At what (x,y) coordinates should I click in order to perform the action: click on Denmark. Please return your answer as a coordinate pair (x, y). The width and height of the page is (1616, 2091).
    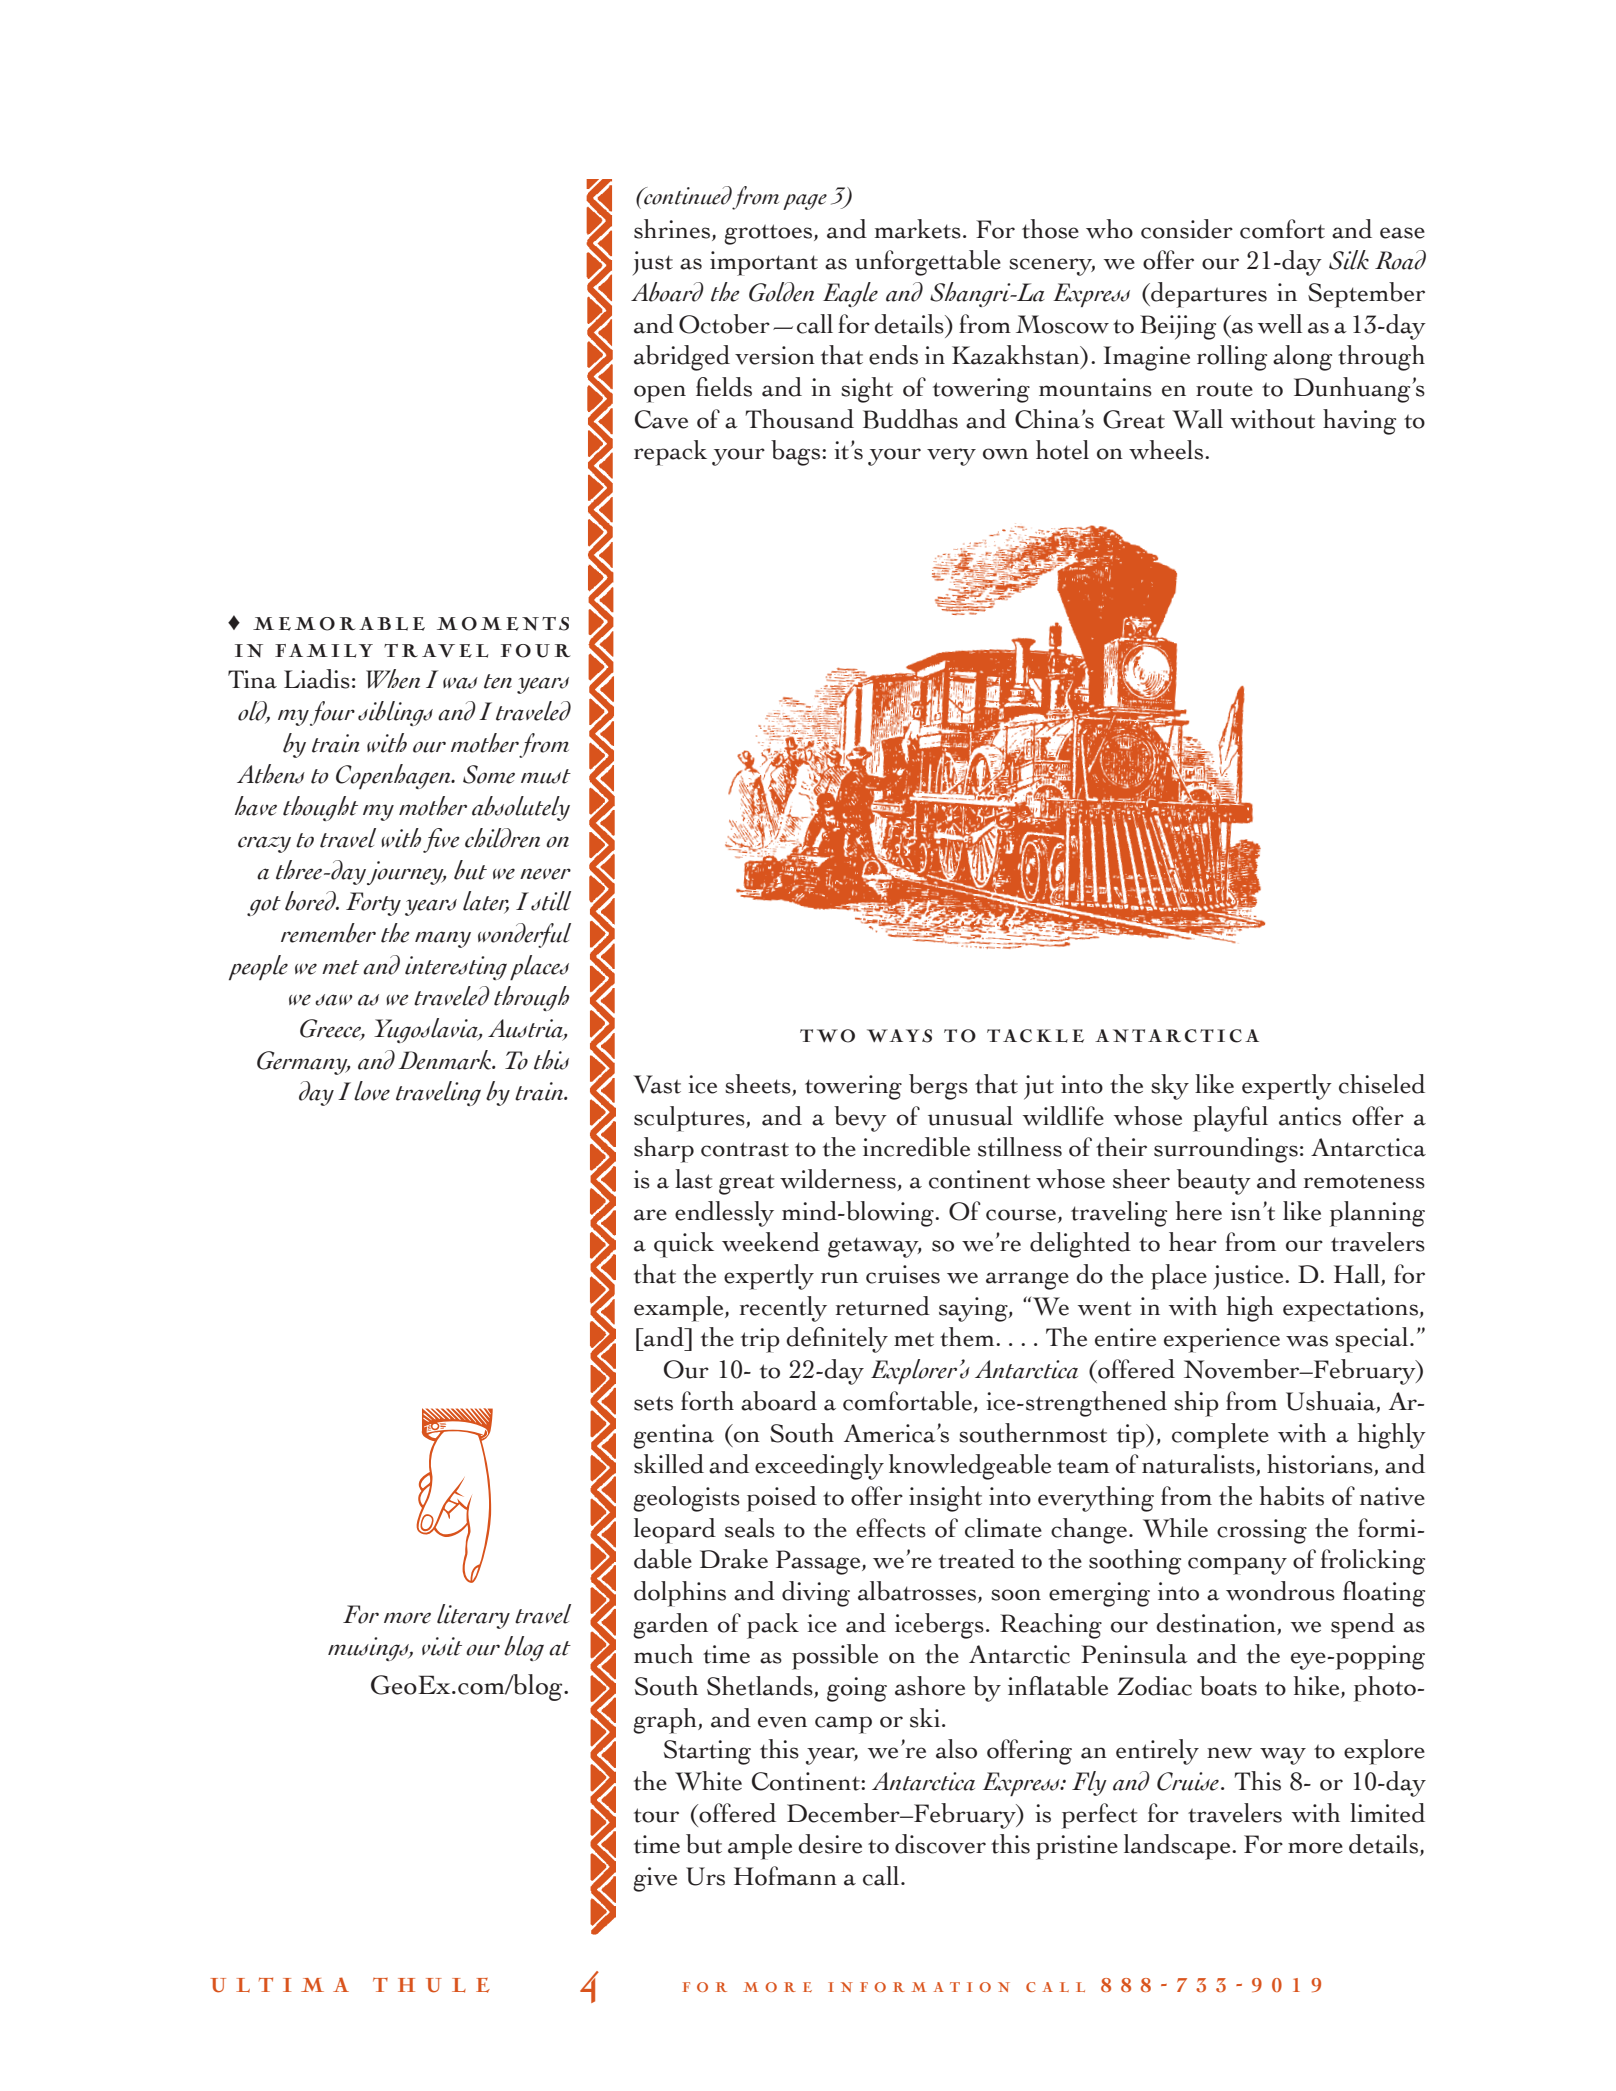
    Looking at the image, I should click on (446, 1060).
